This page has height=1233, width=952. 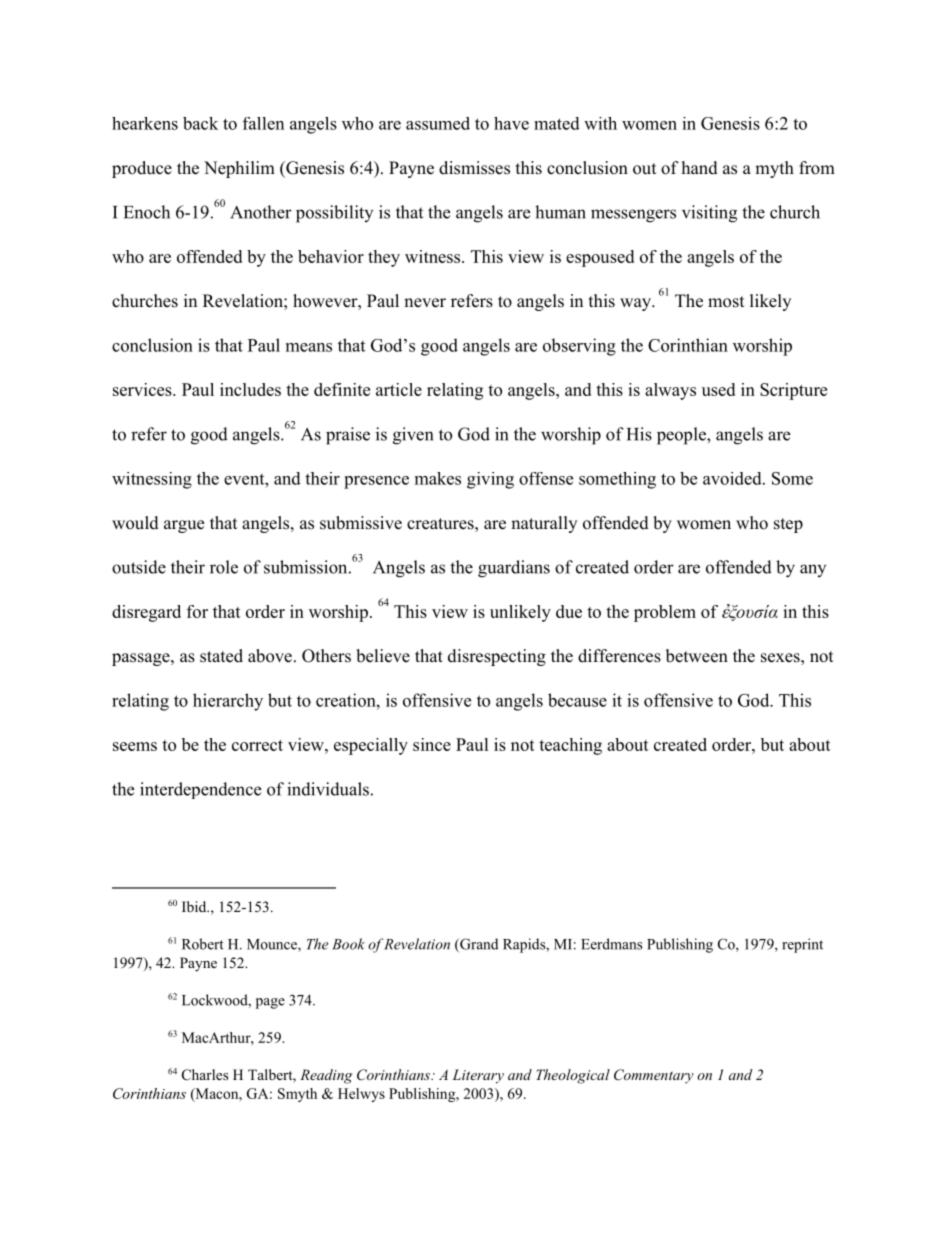 I want to click on Literary, so click(x=478, y=1076).
